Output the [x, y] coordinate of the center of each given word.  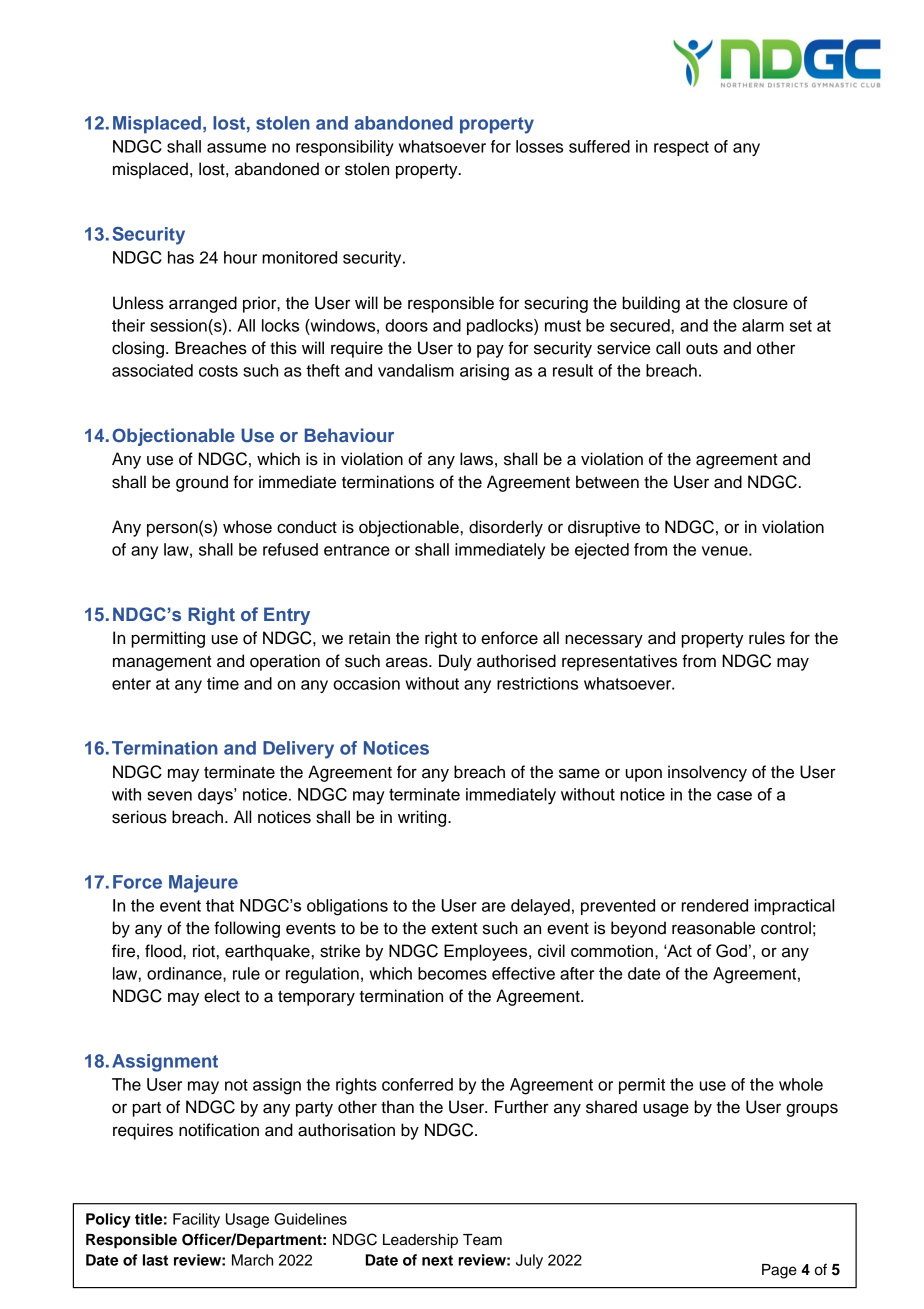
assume [236, 148]
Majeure [203, 884]
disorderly [506, 528]
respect [681, 148]
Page [779, 1271]
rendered [714, 905]
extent [455, 928]
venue [726, 551]
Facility [196, 1220]
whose [247, 527]
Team [482, 1240]
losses [539, 146]
